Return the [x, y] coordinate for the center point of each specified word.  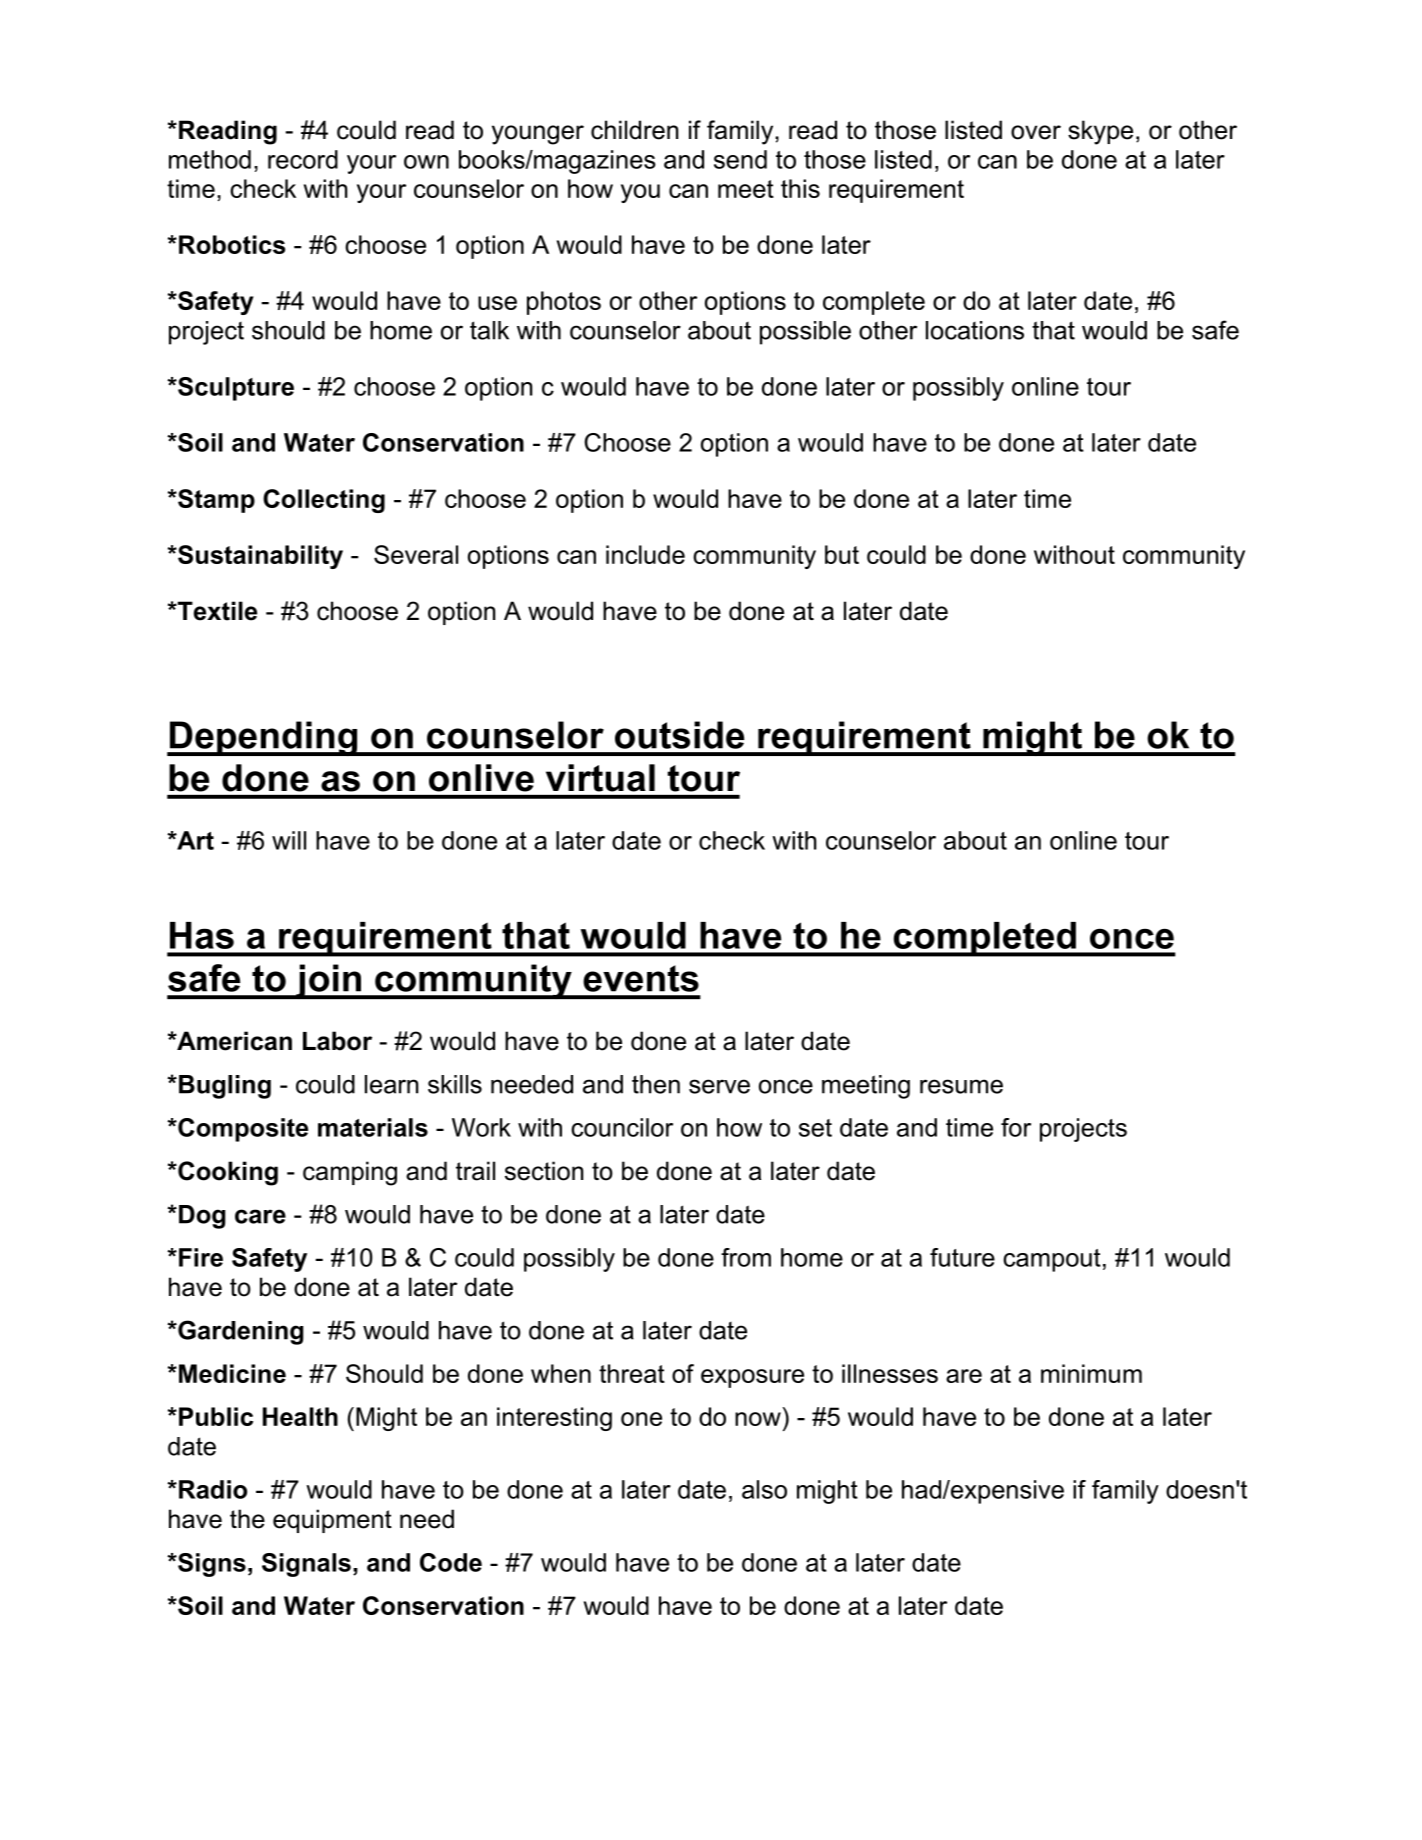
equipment [332, 1521]
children [634, 130]
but [842, 554]
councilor [622, 1127]
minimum [1091, 1373]
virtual [600, 778]
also [764, 1489]
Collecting [324, 501]
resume [961, 1086]
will [289, 840]
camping [350, 1173]
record [303, 159]
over [1036, 132]
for [1016, 1127]
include [645, 554]
